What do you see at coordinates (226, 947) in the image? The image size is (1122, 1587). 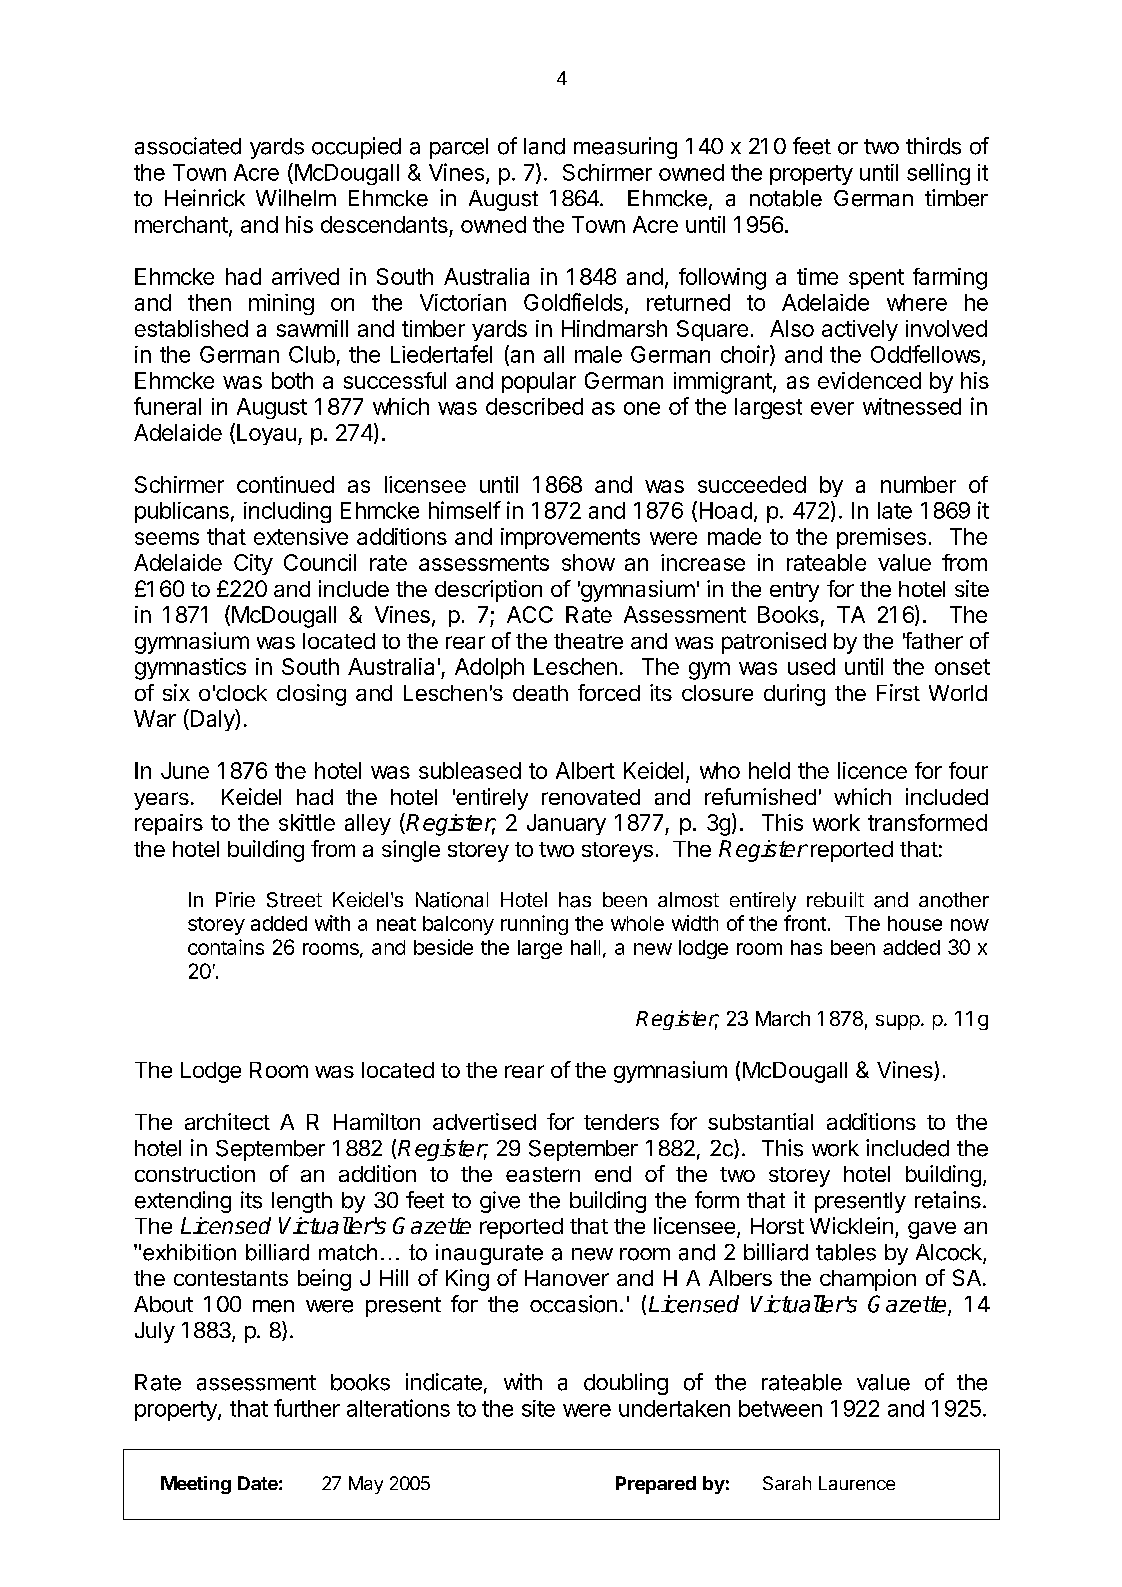 I see `contains` at bounding box center [226, 947].
